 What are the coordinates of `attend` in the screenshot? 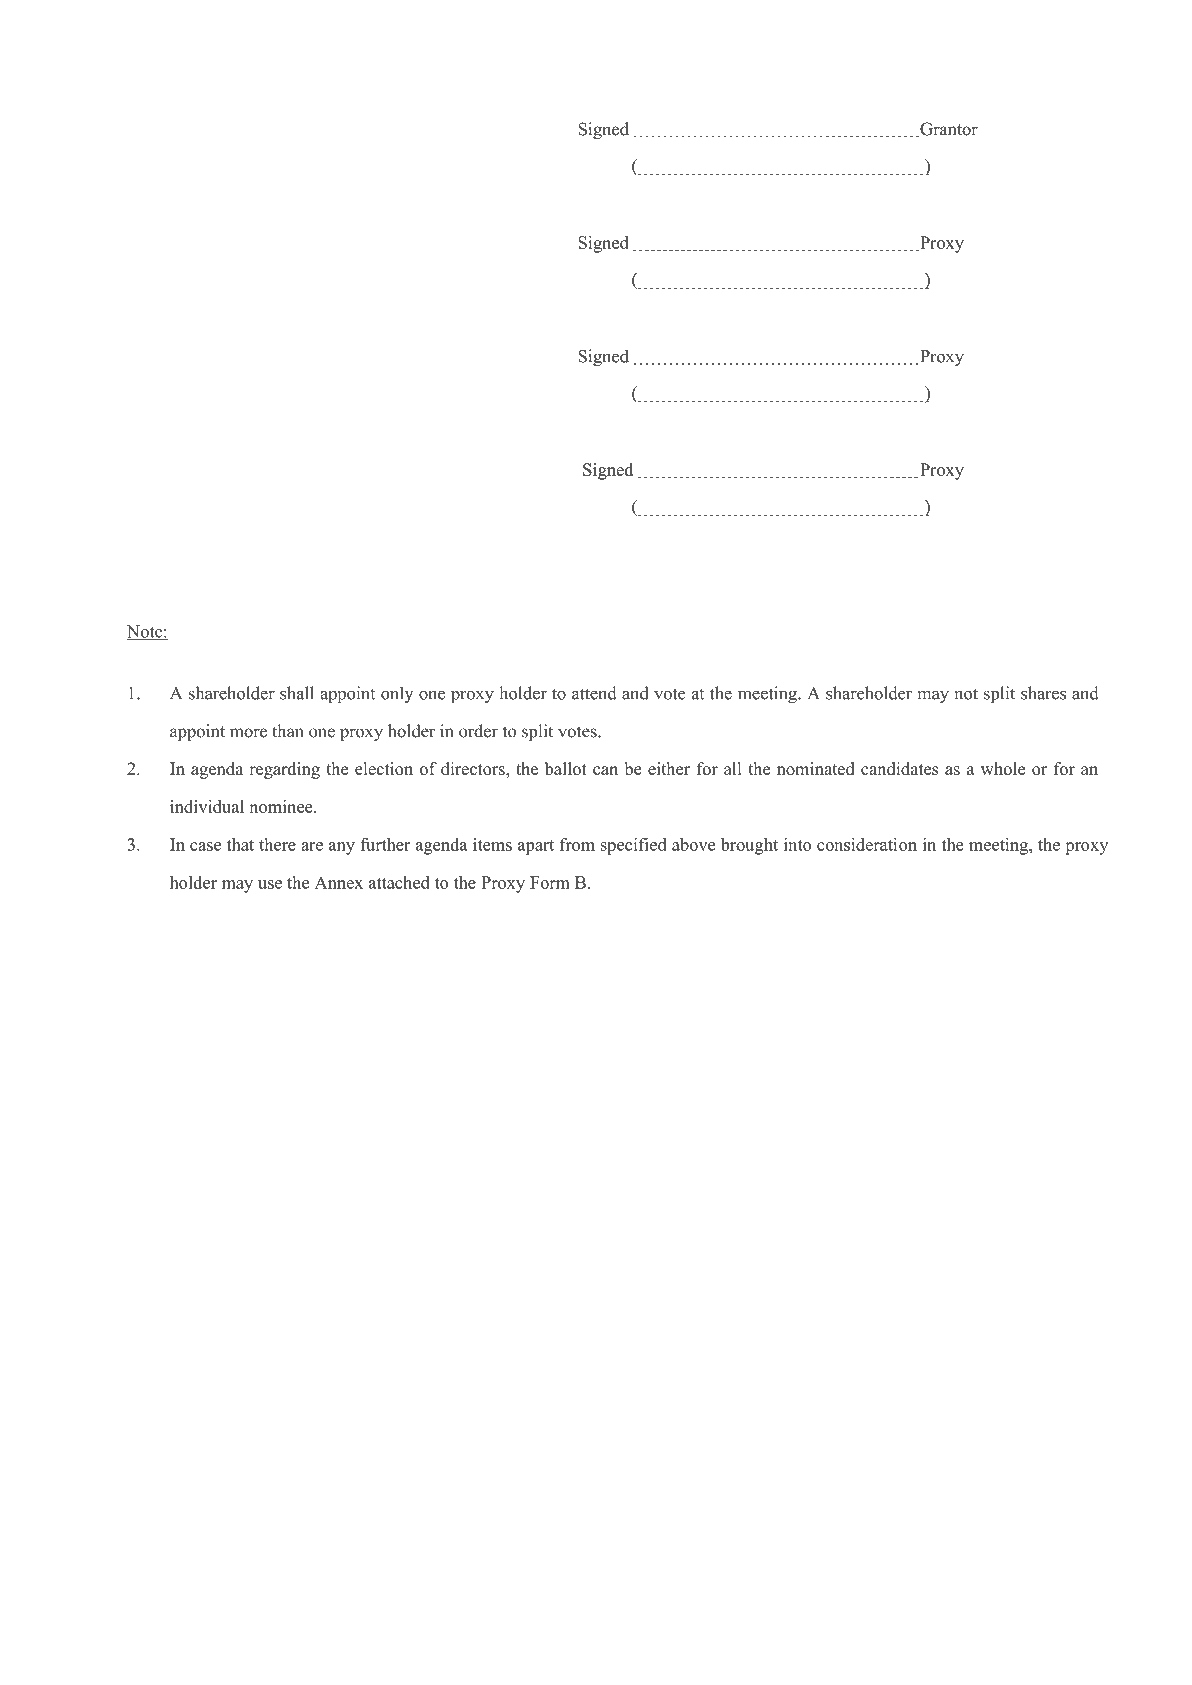 It's located at (594, 693).
